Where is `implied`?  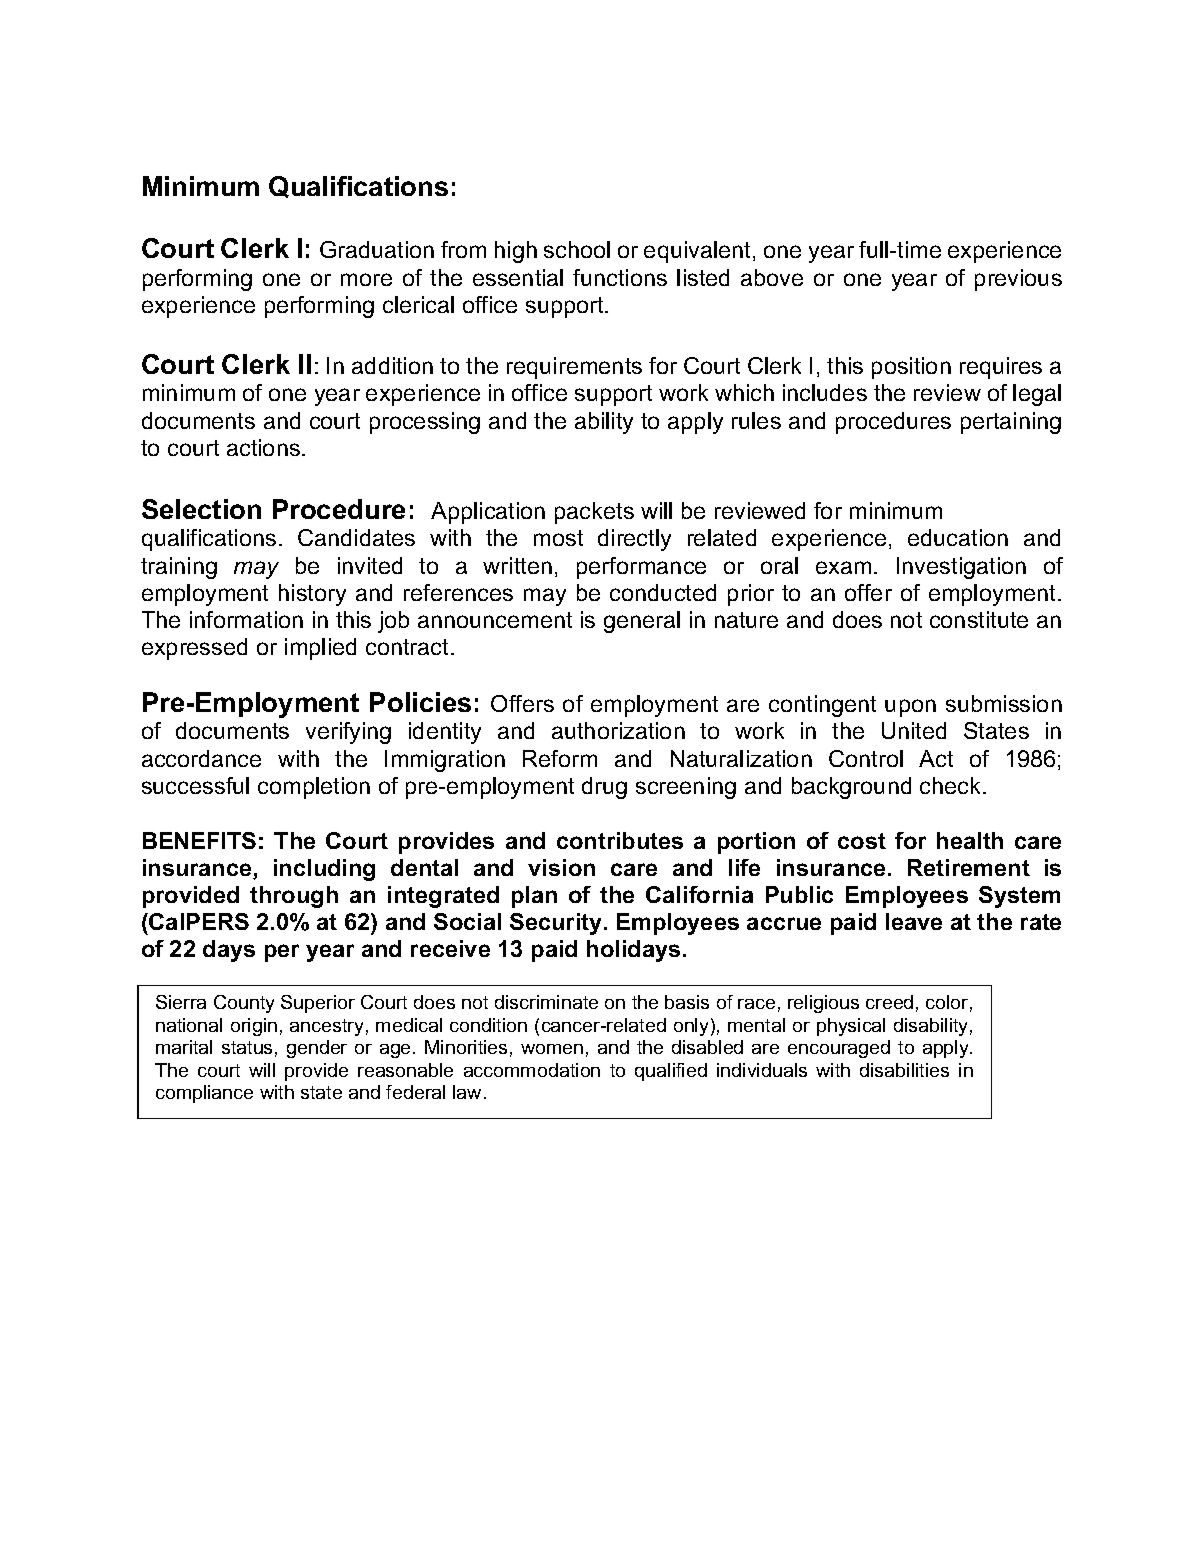 implied is located at coordinates (320, 649).
